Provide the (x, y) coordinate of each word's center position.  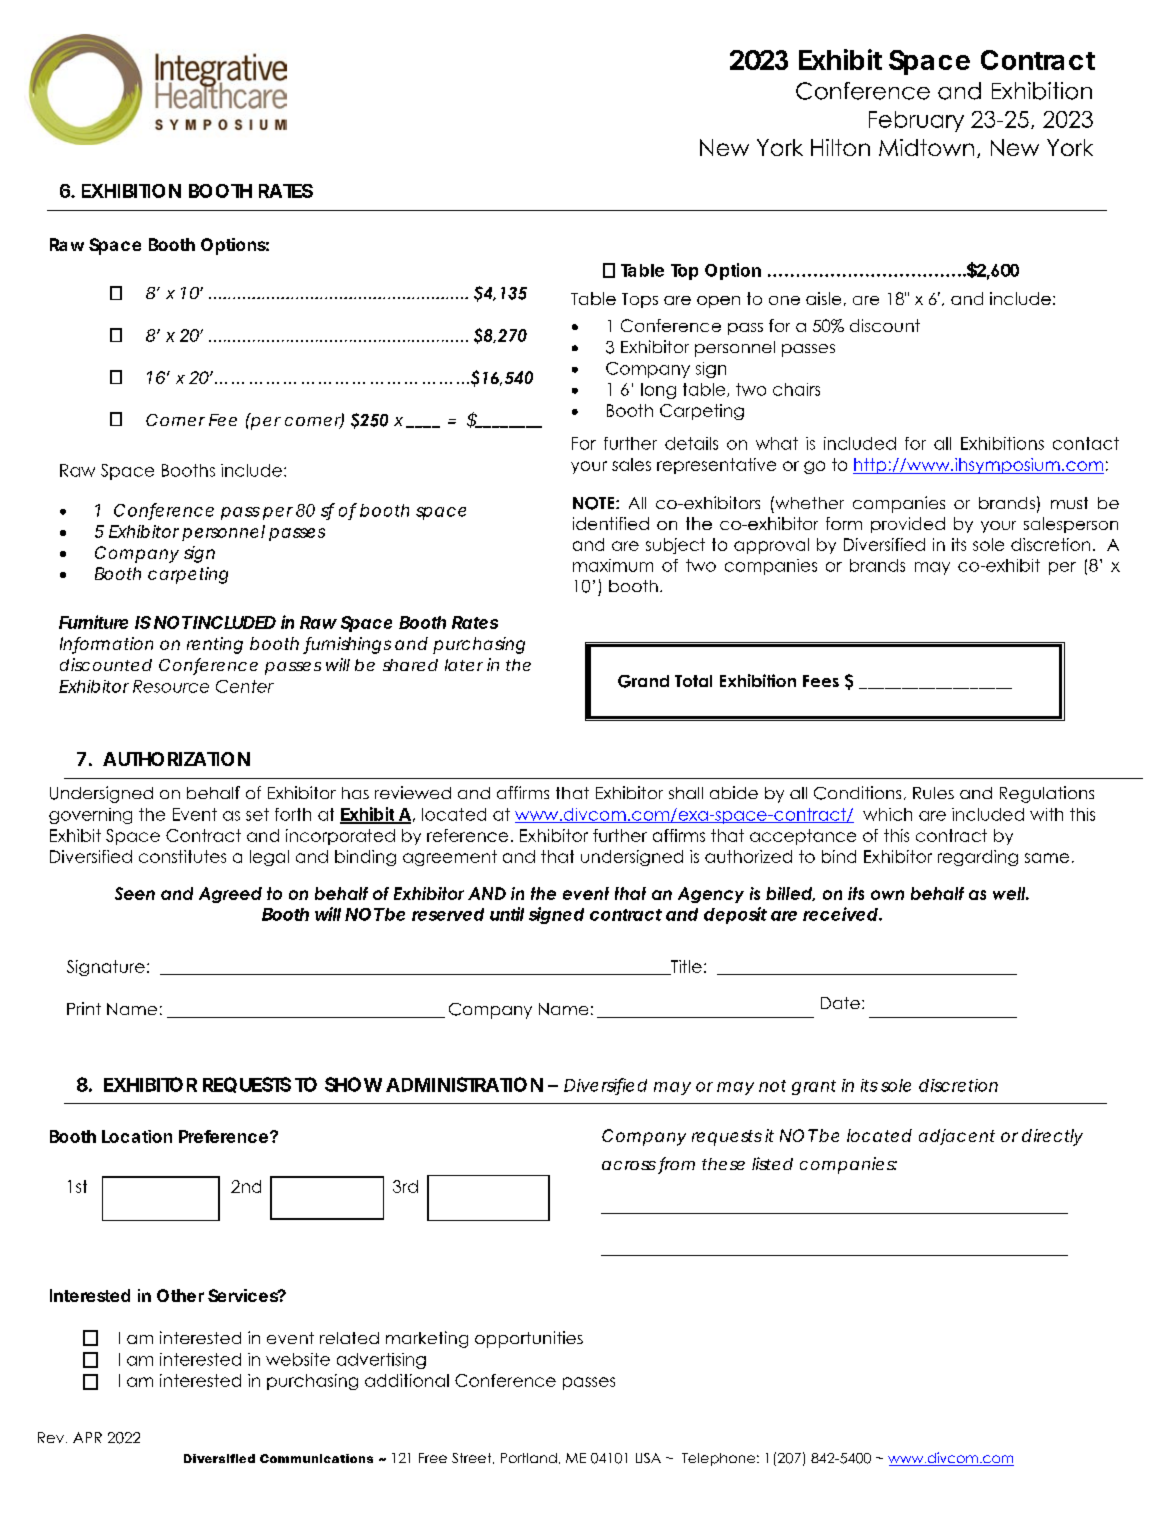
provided (908, 525)
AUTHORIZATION (176, 759)
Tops (640, 300)
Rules (933, 793)
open (718, 302)
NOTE (595, 503)
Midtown (926, 147)
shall (686, 793)
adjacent (957, 1137)
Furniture (93, 622)
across (629, 1165)
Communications (316, 1458)
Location (137, 1136)
